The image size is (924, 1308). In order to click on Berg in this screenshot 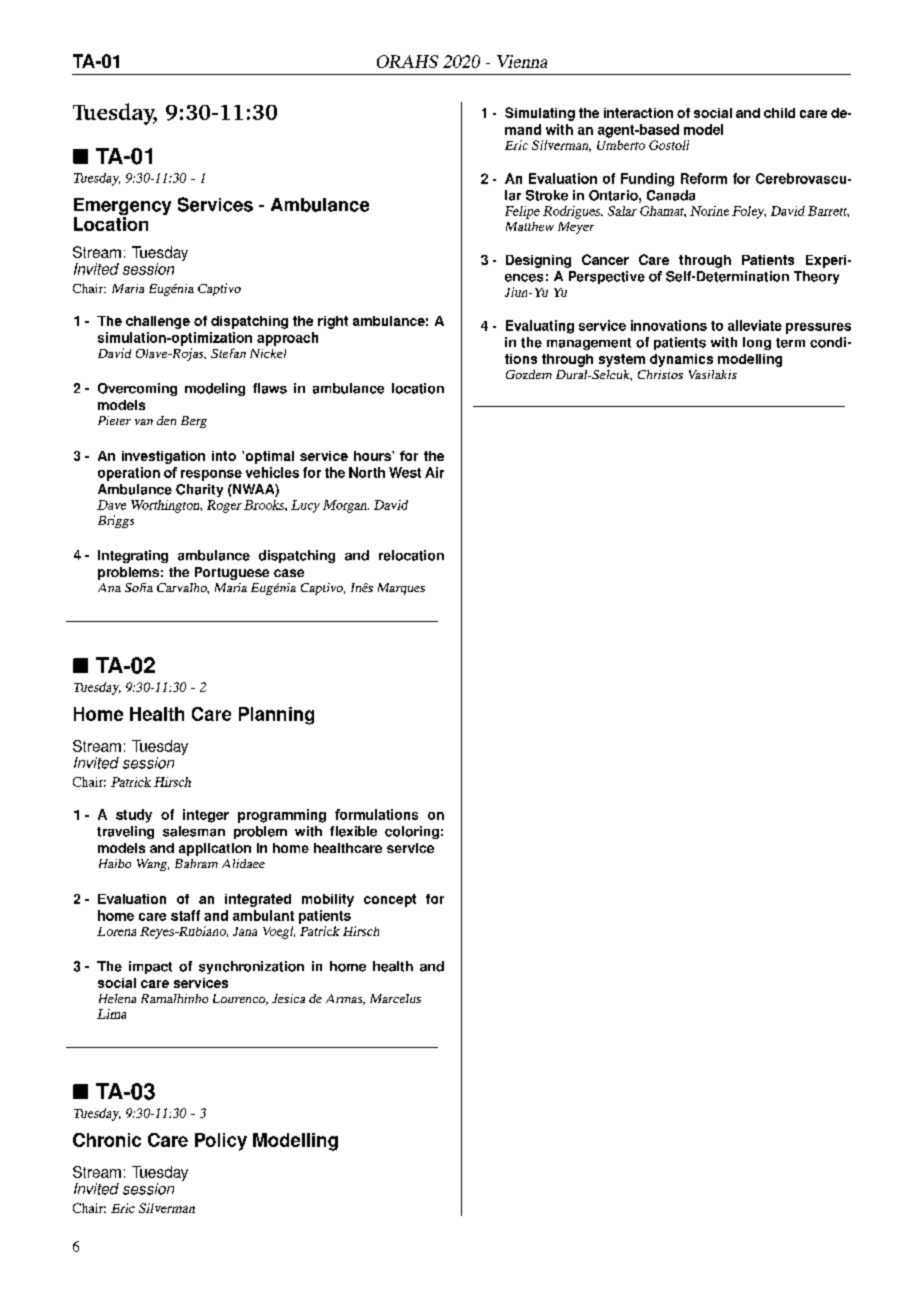, I will do `click(194, 422)`.
